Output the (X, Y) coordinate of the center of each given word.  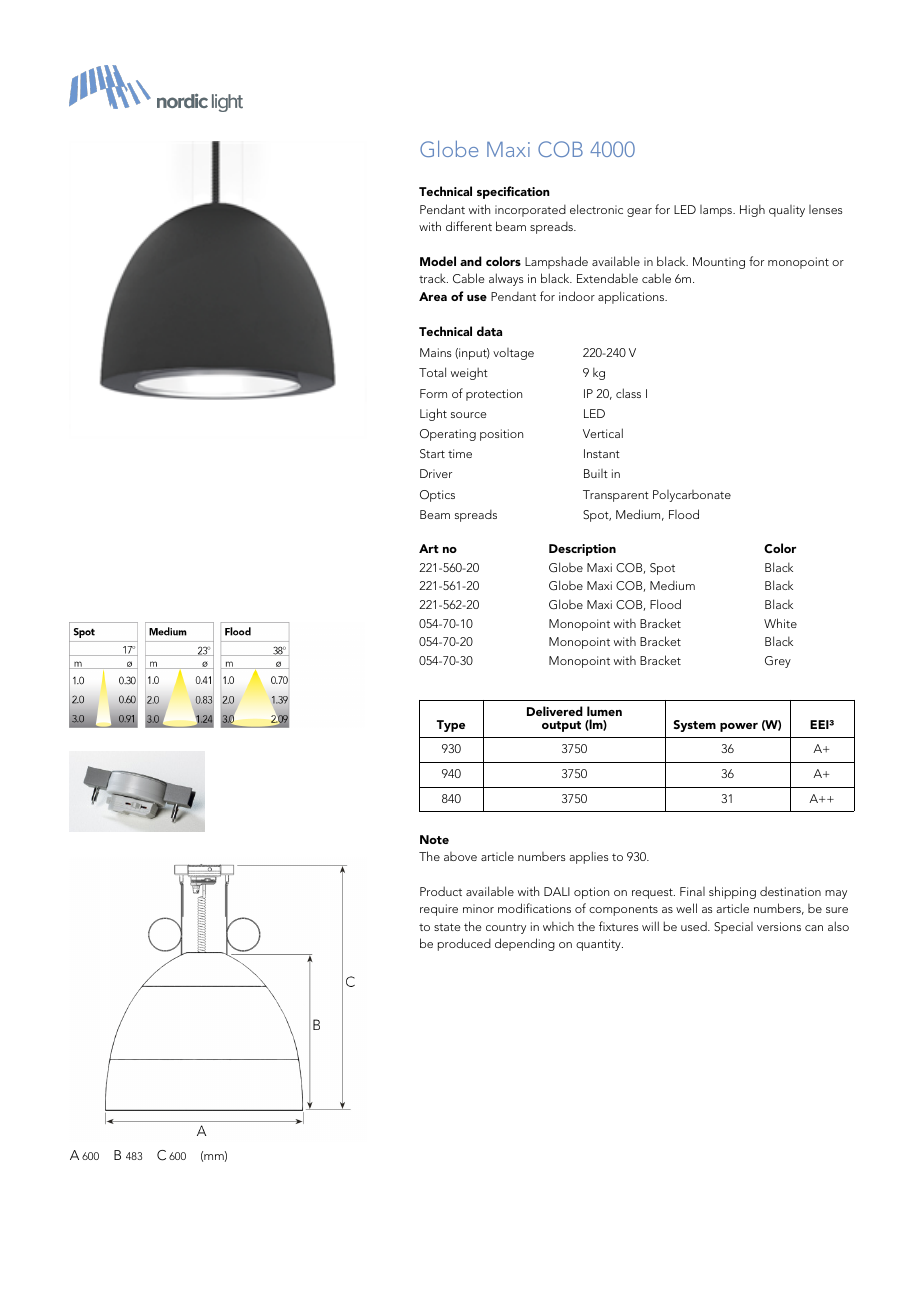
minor (478, 908)
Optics (437, 496)
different (469, 226)
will (650, 926)
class (628, 393)
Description (582, 550)
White (780, 623)
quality (787, 211)
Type (451, 726)
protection (494, 395)
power (739, 727)
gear (639, 212)
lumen (604, 711)
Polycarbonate (692, 496)
